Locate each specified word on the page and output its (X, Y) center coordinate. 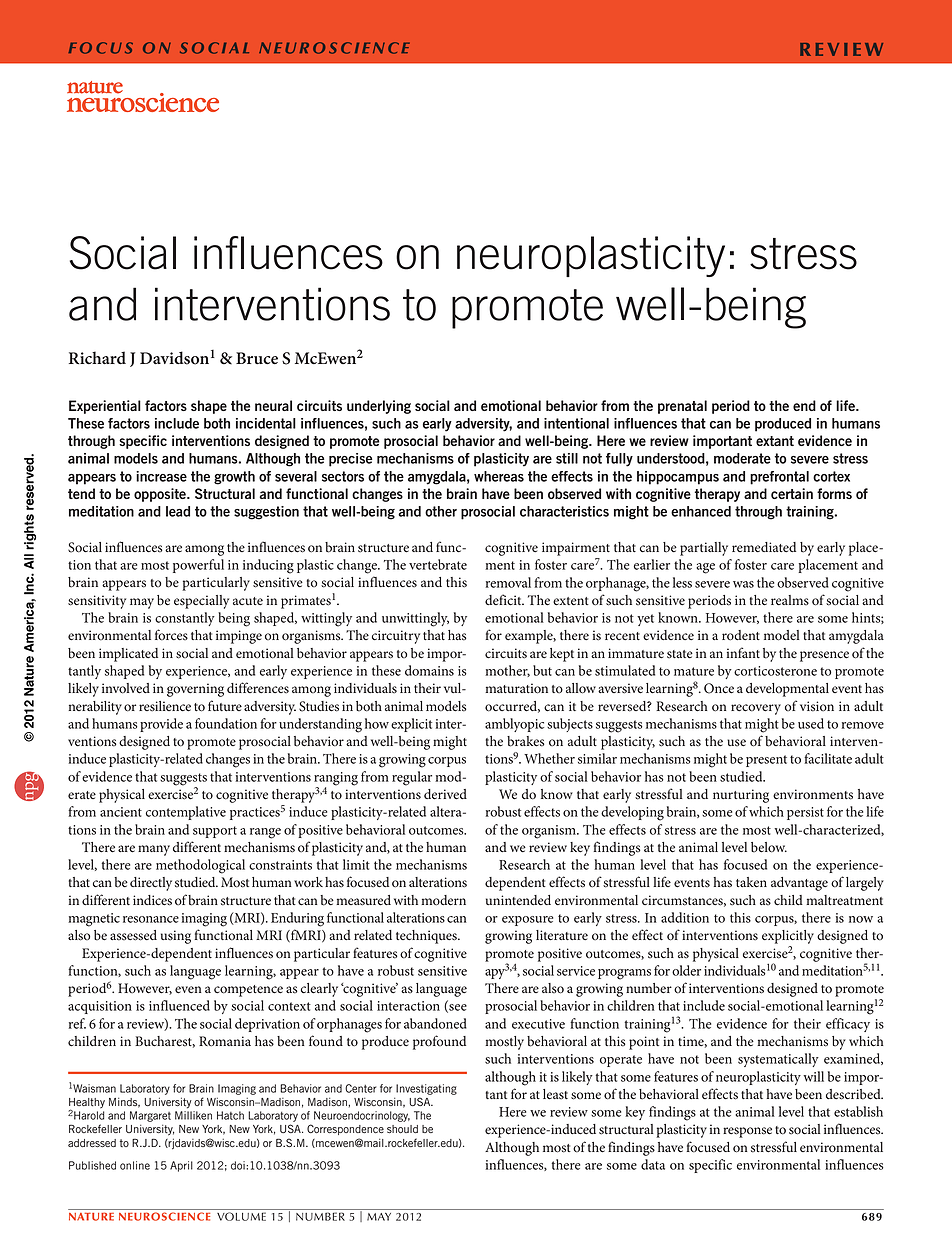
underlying (379, 407)
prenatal (682, 407)
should (402, 1129)
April (181, 1166)
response (747, 1132)
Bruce (257, 358)
